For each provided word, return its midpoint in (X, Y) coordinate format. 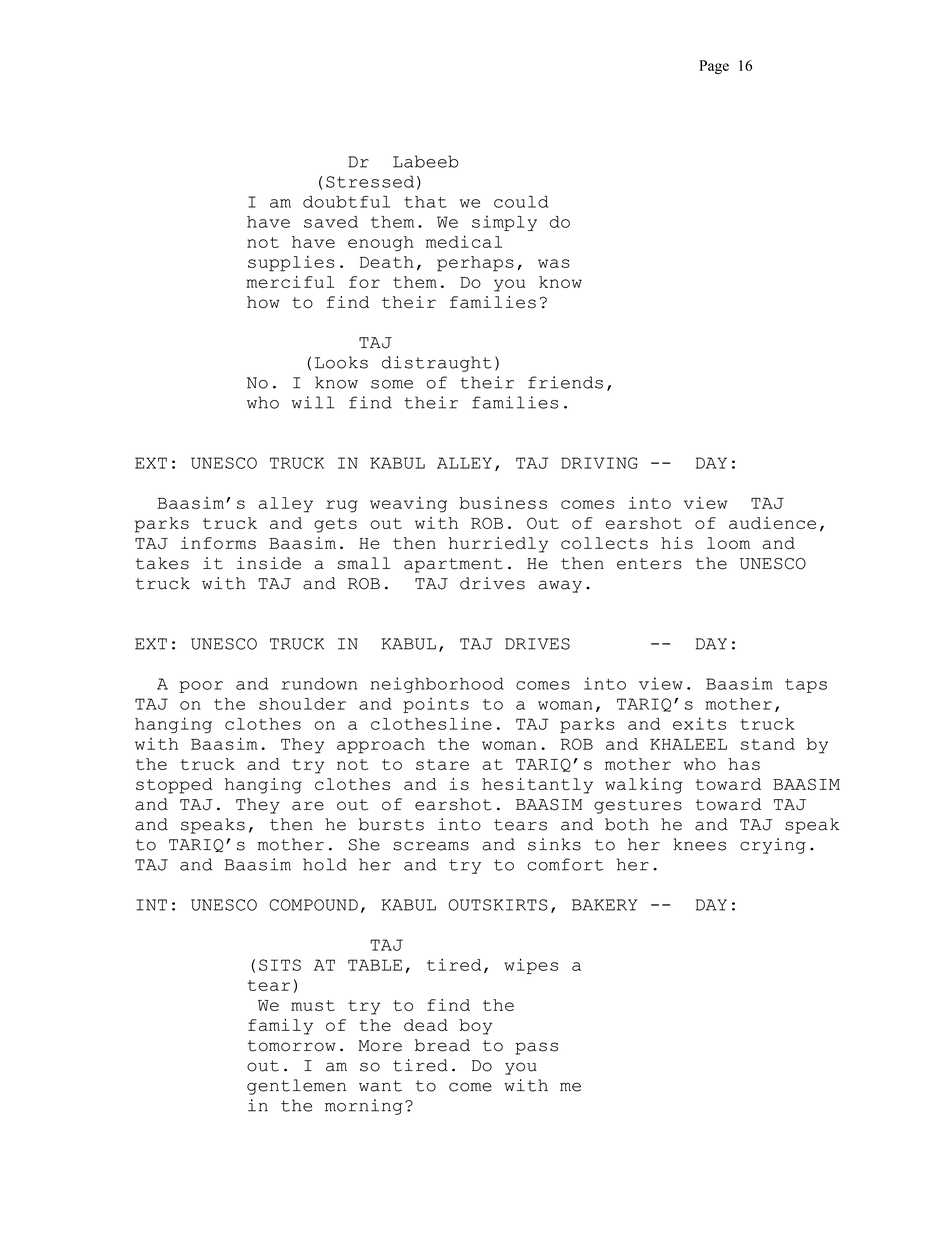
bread (442, 1045)
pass (536, 1048)
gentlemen (296, 1087)
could (521, 202)
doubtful (346, 202)
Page (714, 67)
